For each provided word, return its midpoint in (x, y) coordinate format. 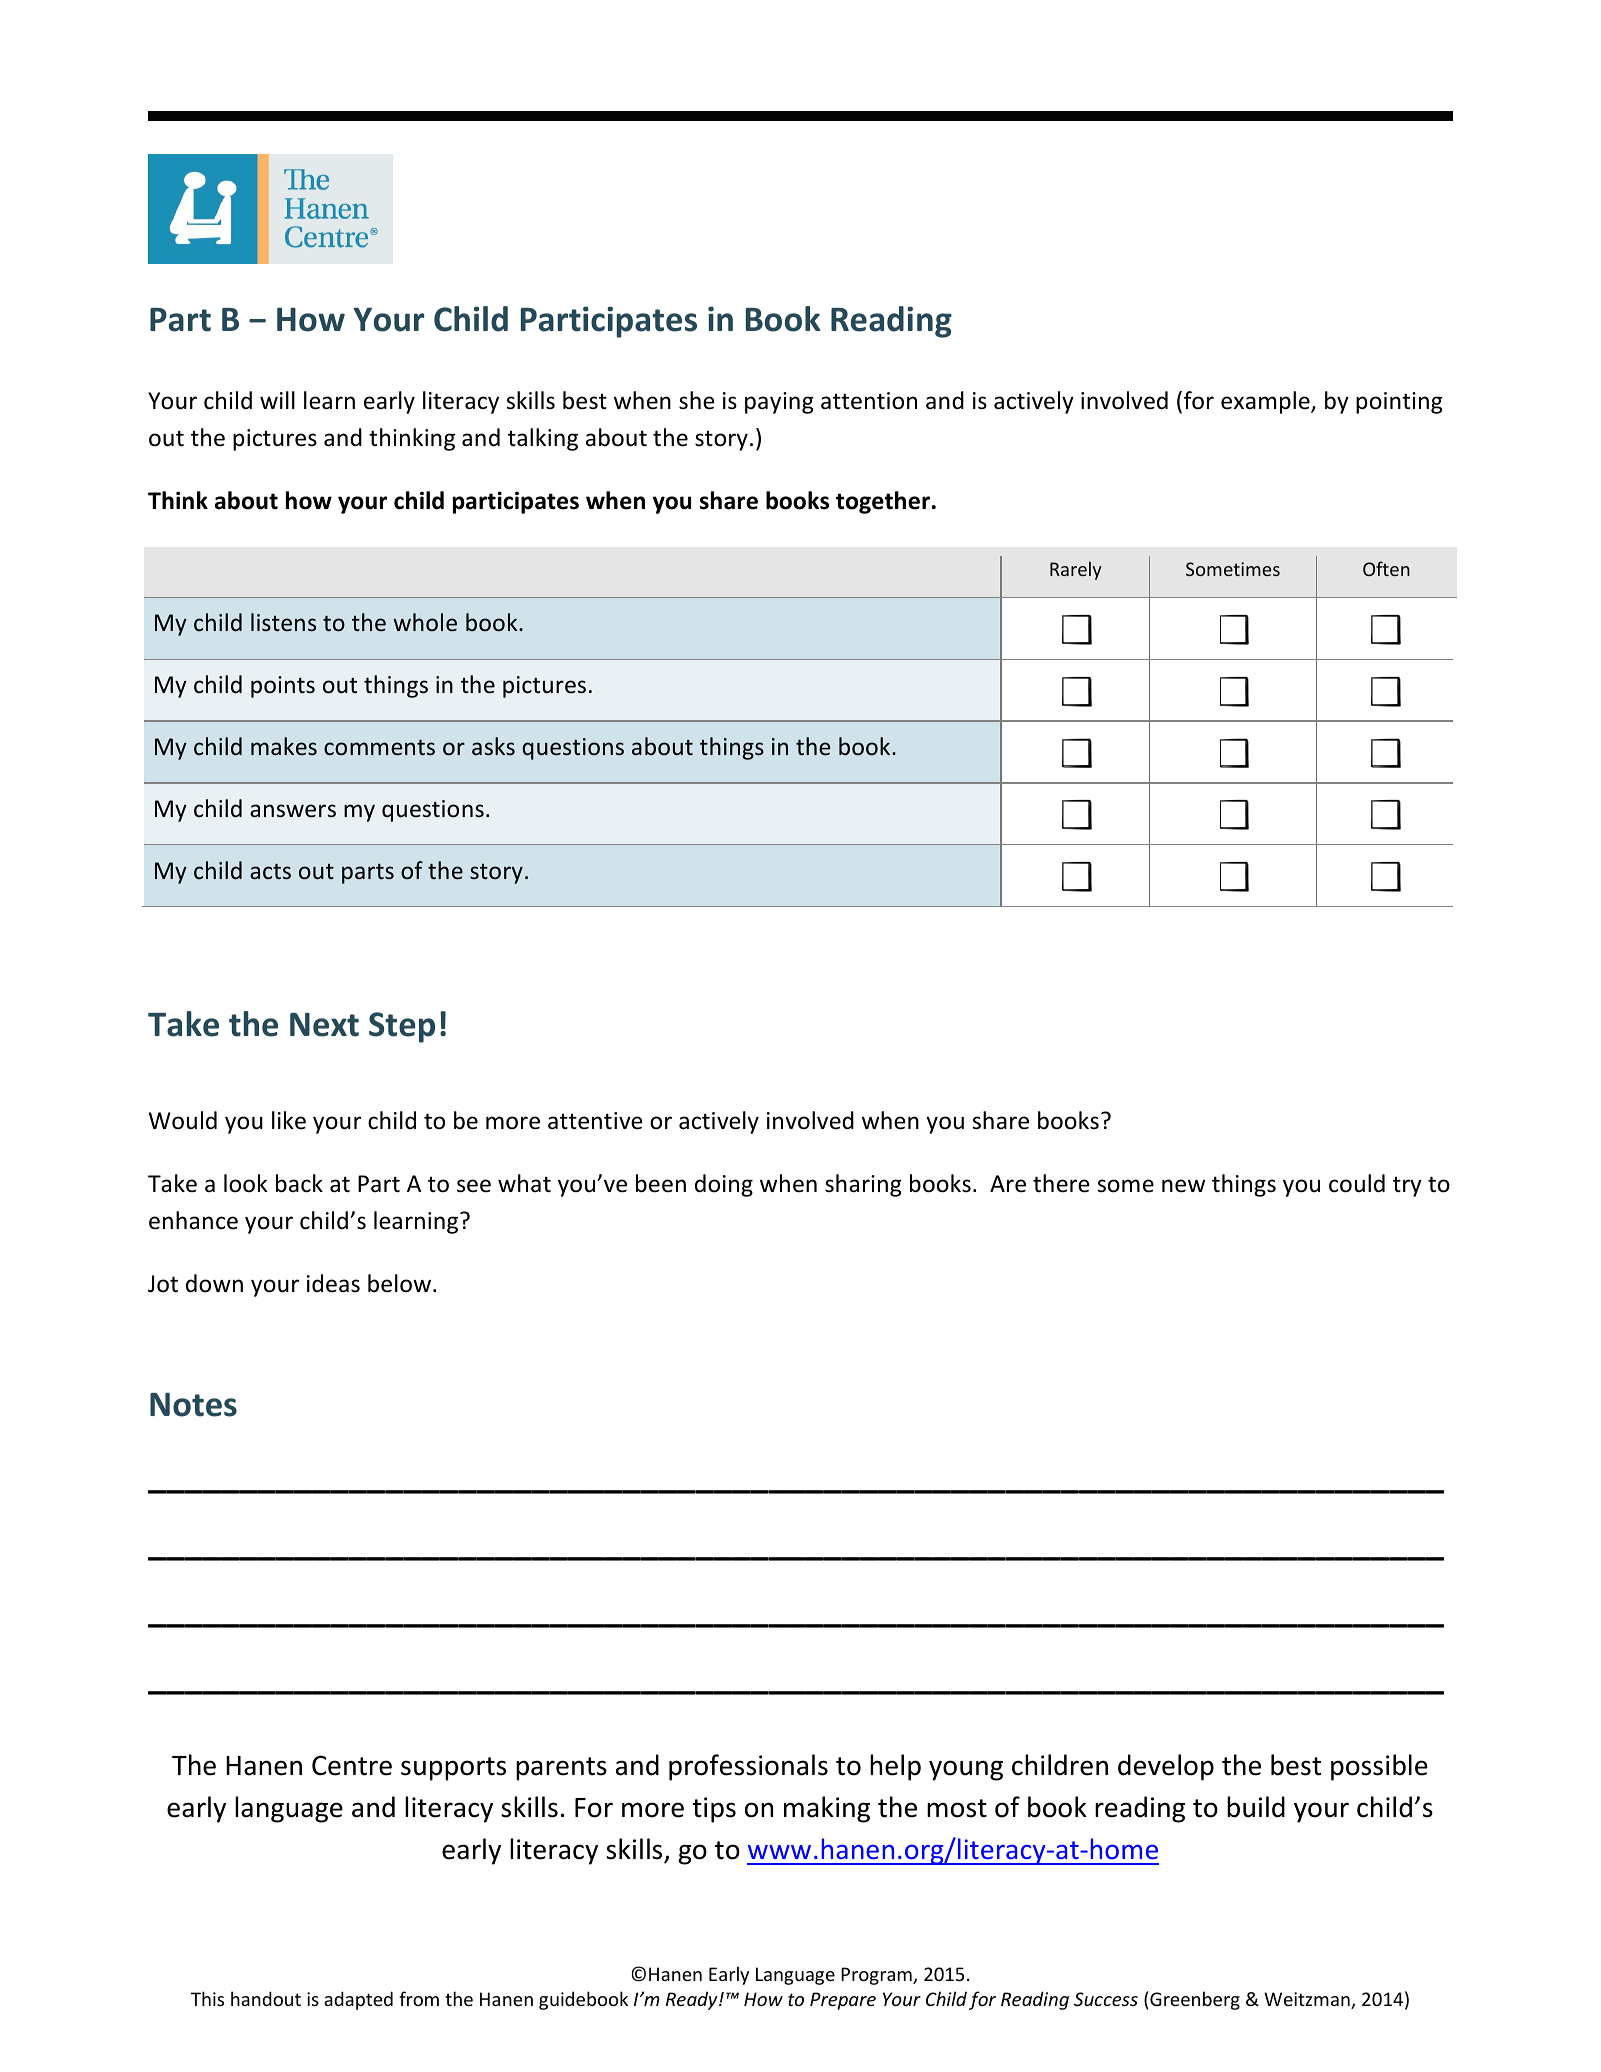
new (1183, 1186)
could (1357, 1183)
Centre (352, 1765)
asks (493, 746)
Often (1386, 568)
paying (779, 403)
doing (724, 1185)
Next (324, 1024)
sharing (863, 1185)
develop (1166, 1767)
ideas (333, 1283)
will (277, 400)
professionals (748, 1767)
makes (284, 746)
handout (266, 1998)
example (1266, 402)
